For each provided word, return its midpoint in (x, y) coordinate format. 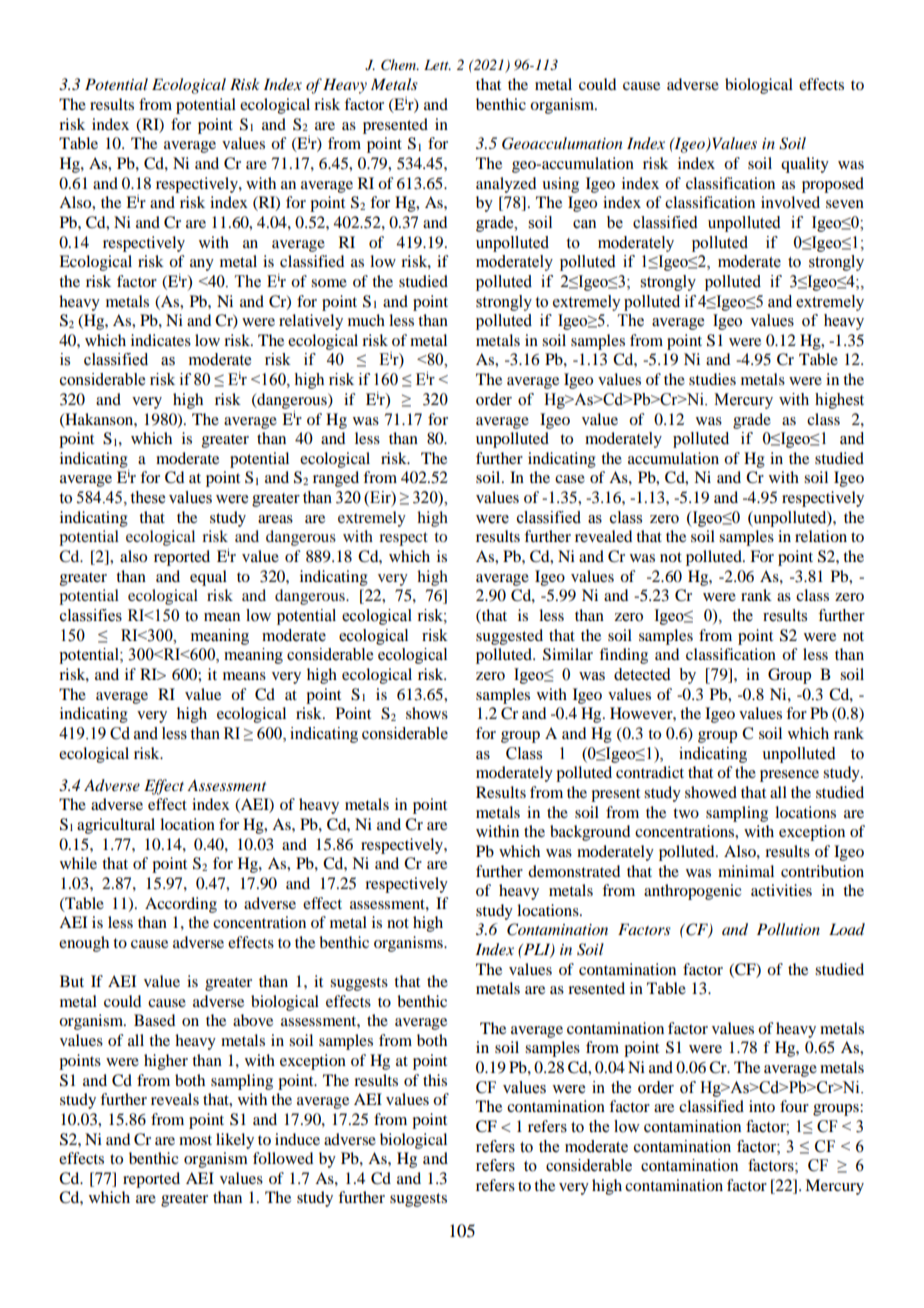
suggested (509, 637)
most (195, 1140)
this (435, 1080)
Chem (400, 65)
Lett (437, 65)
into (762, 1106)
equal (208, 578)
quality (805, 165)
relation (821, 536)
